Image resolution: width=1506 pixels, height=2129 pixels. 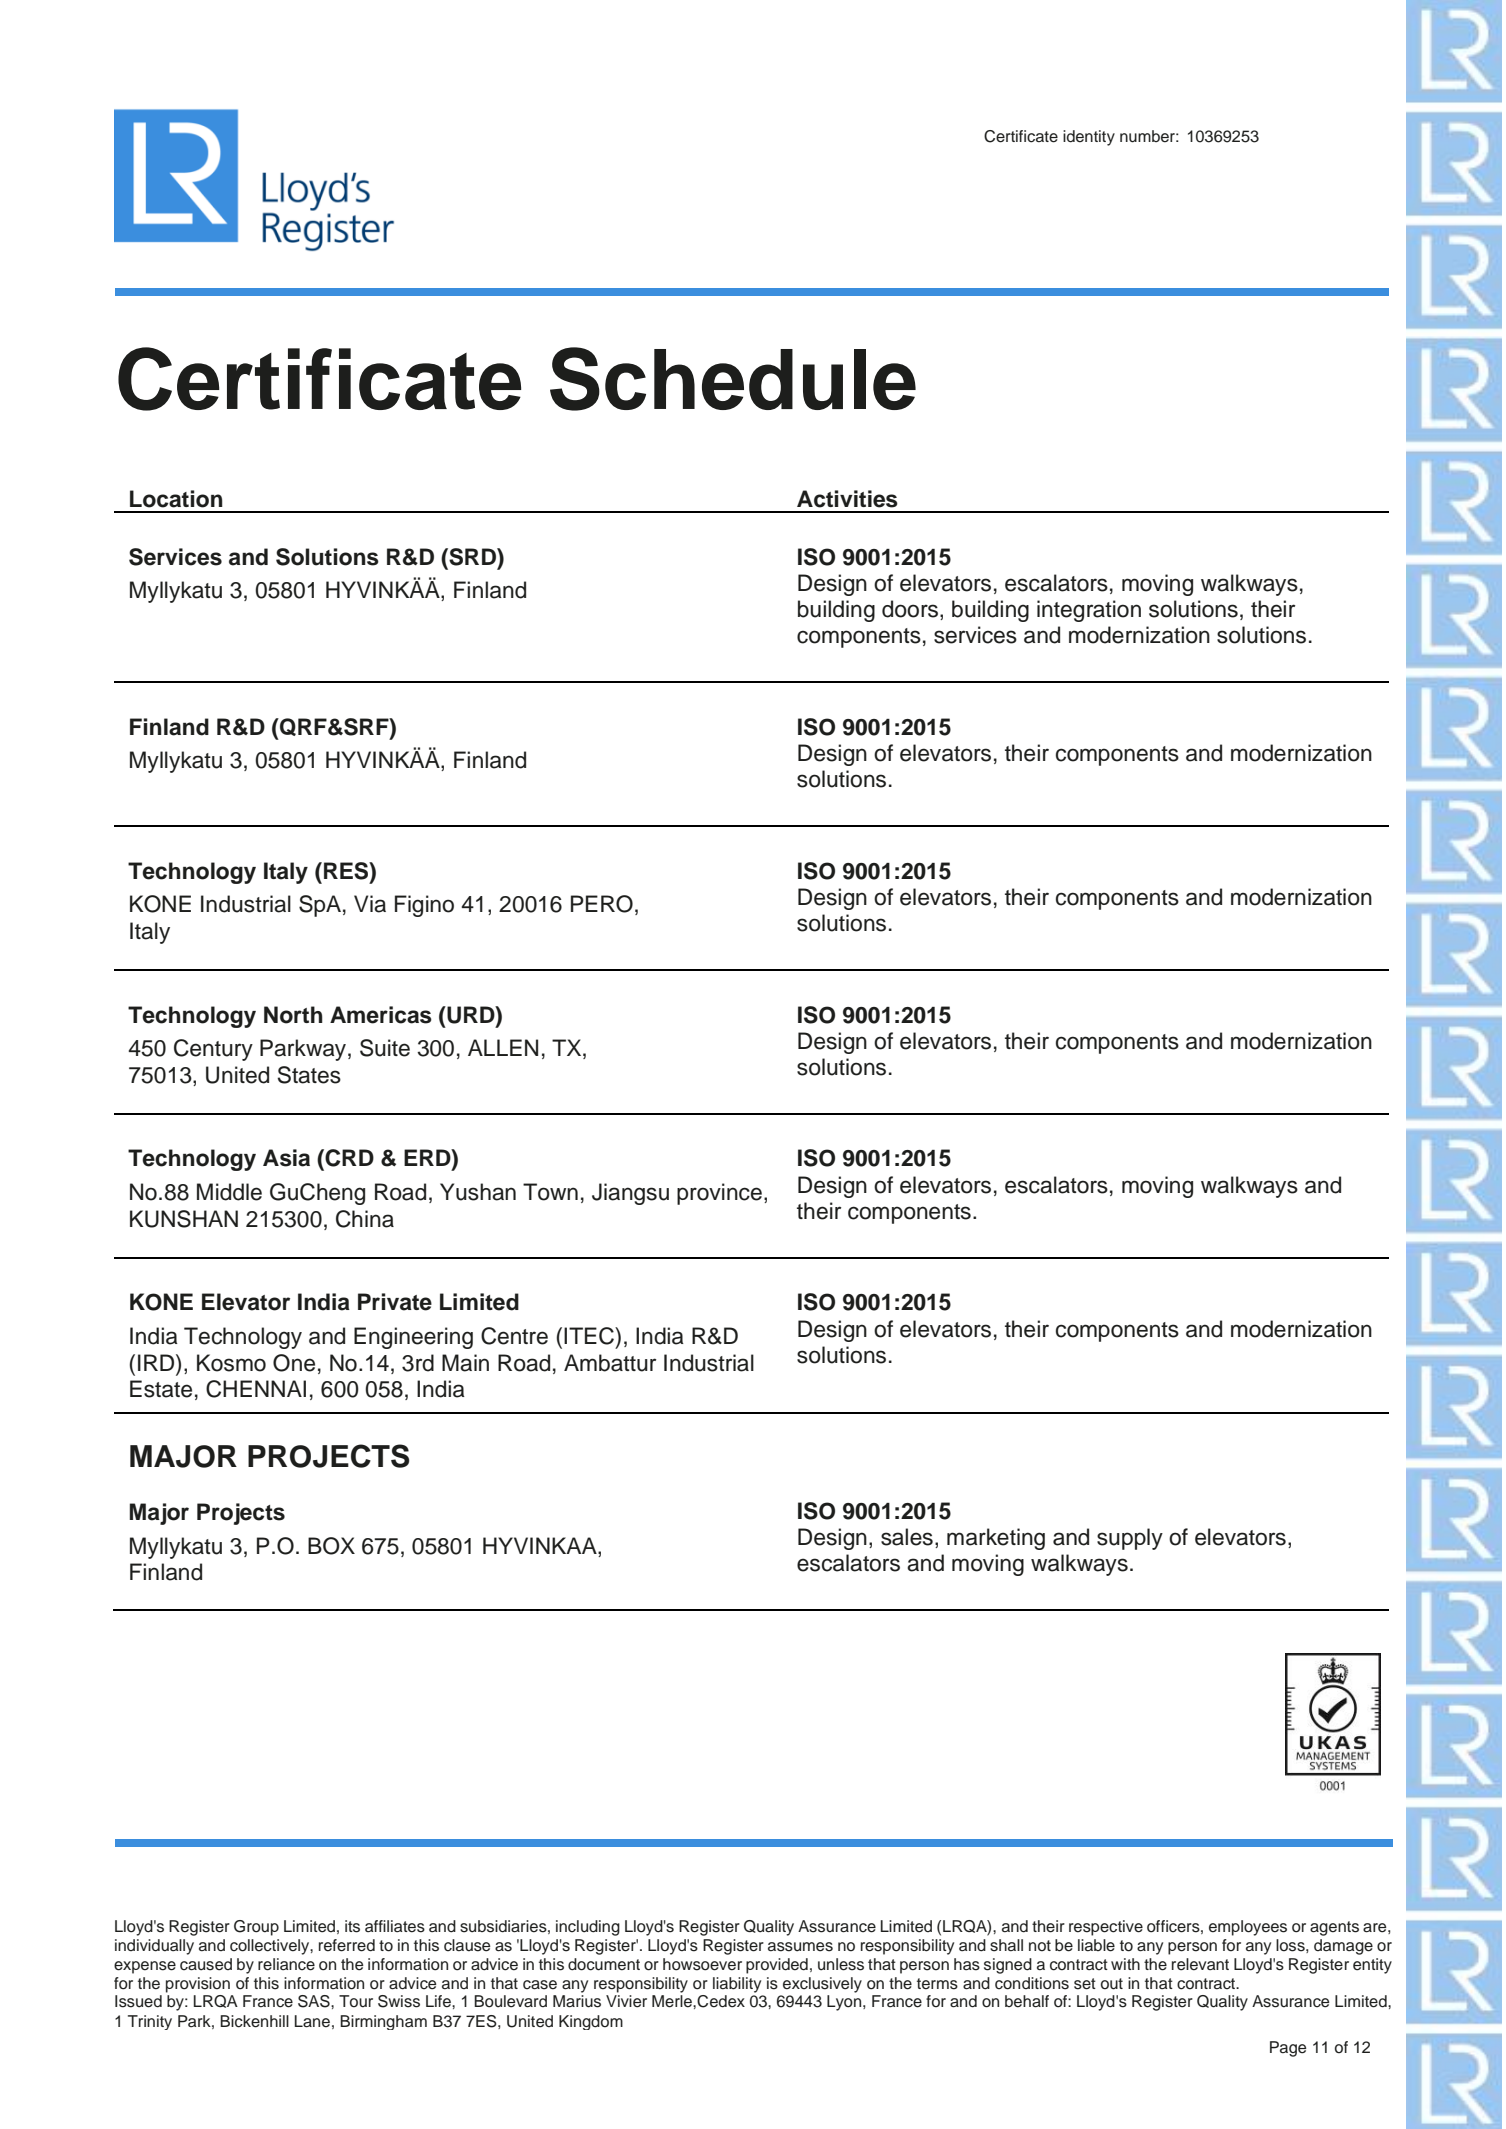 What do you see at coordinates (910, 609) in the screenshot?
I see `doors` at bounding box center [910, 609].
